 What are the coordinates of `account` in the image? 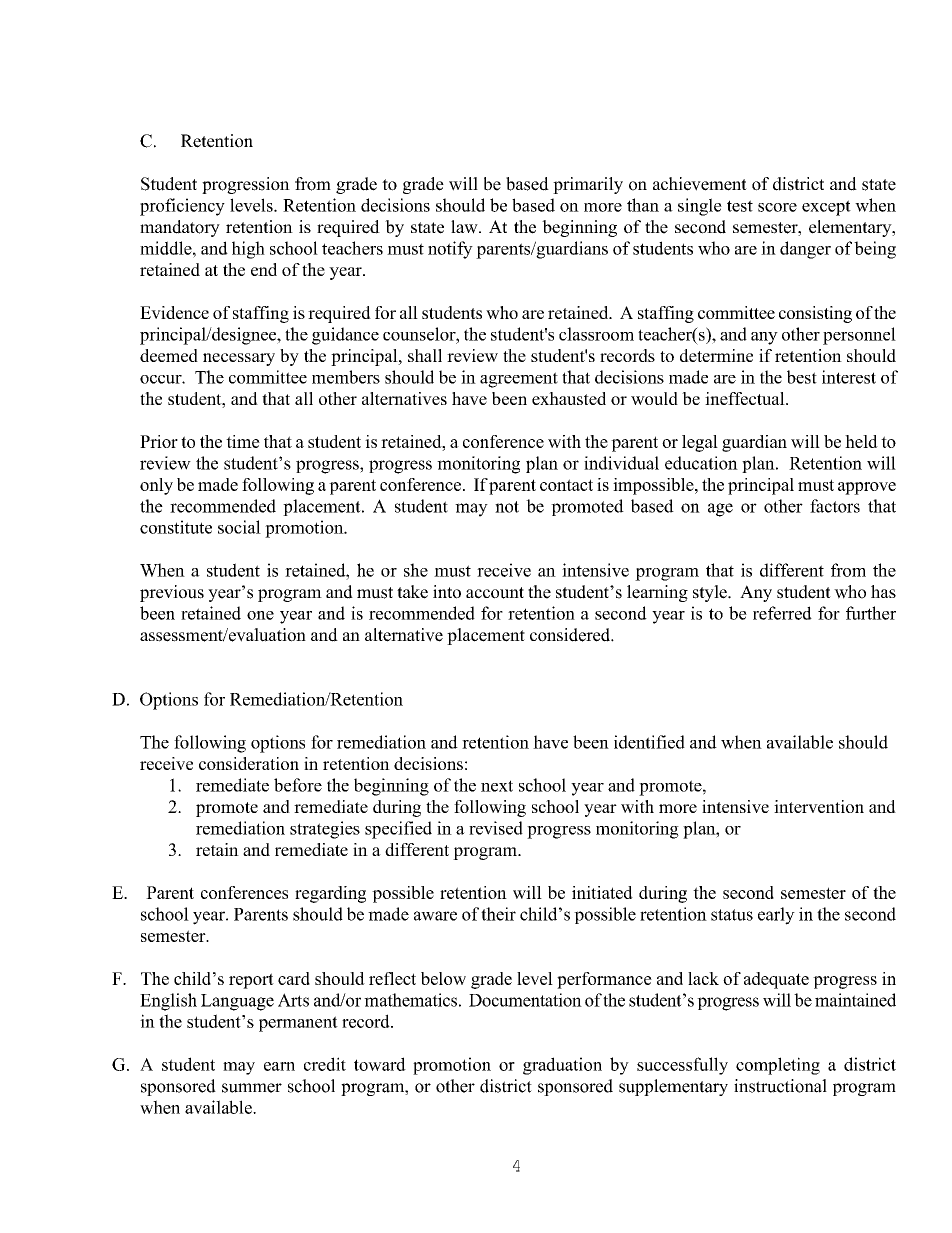 It's located at (495, 593).
